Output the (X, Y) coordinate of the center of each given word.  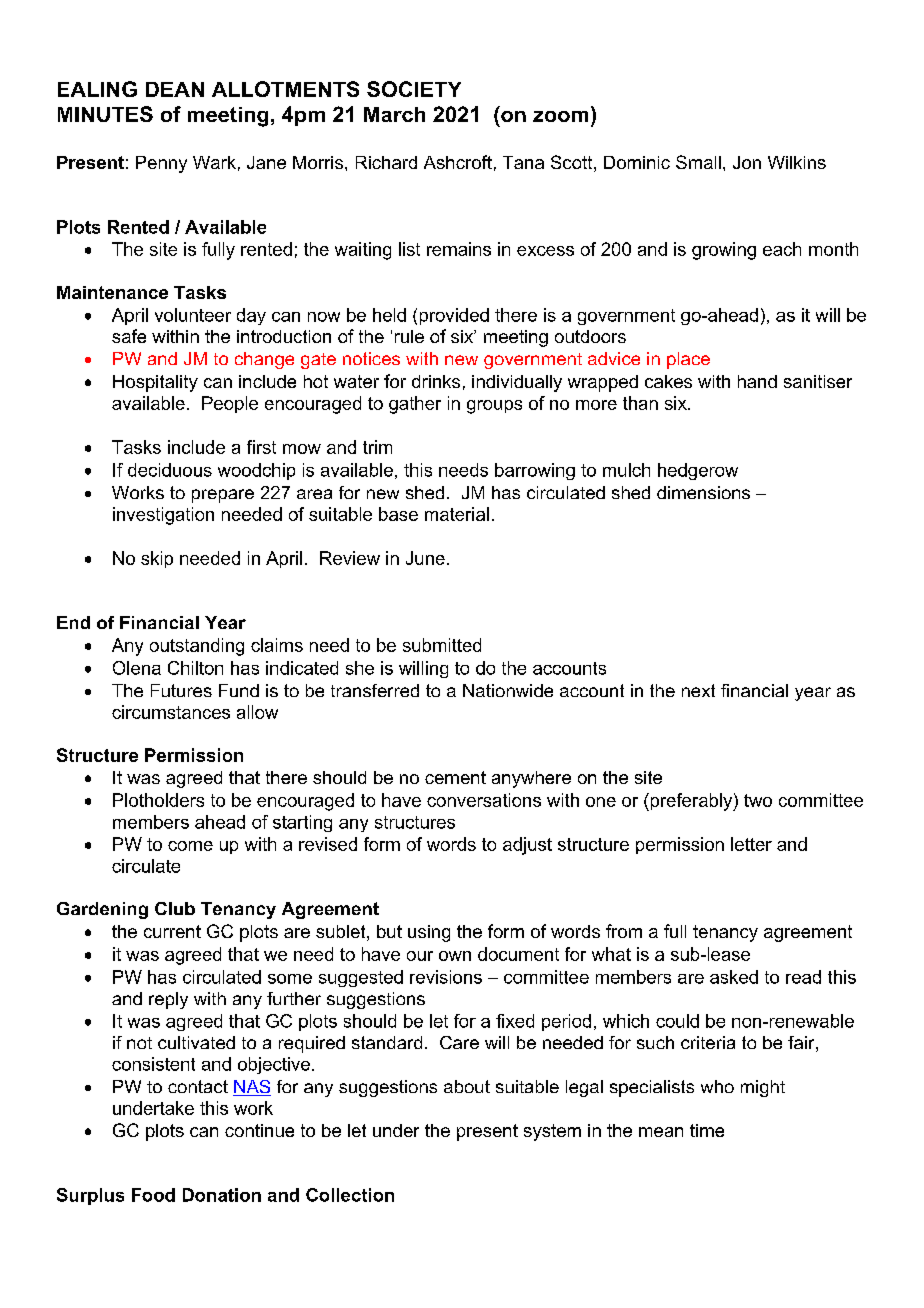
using (429, 933)
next (698, 690)
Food (153, 1195)
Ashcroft (458, 162)
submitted (442, 645)
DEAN (175, 89)
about (467, 1086)
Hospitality (155, 383)
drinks (436, 381)
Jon (747, 162)
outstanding (197, 647)
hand (757, 381)
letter (751, 844)
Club (175, 908)
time (707, 1130)
